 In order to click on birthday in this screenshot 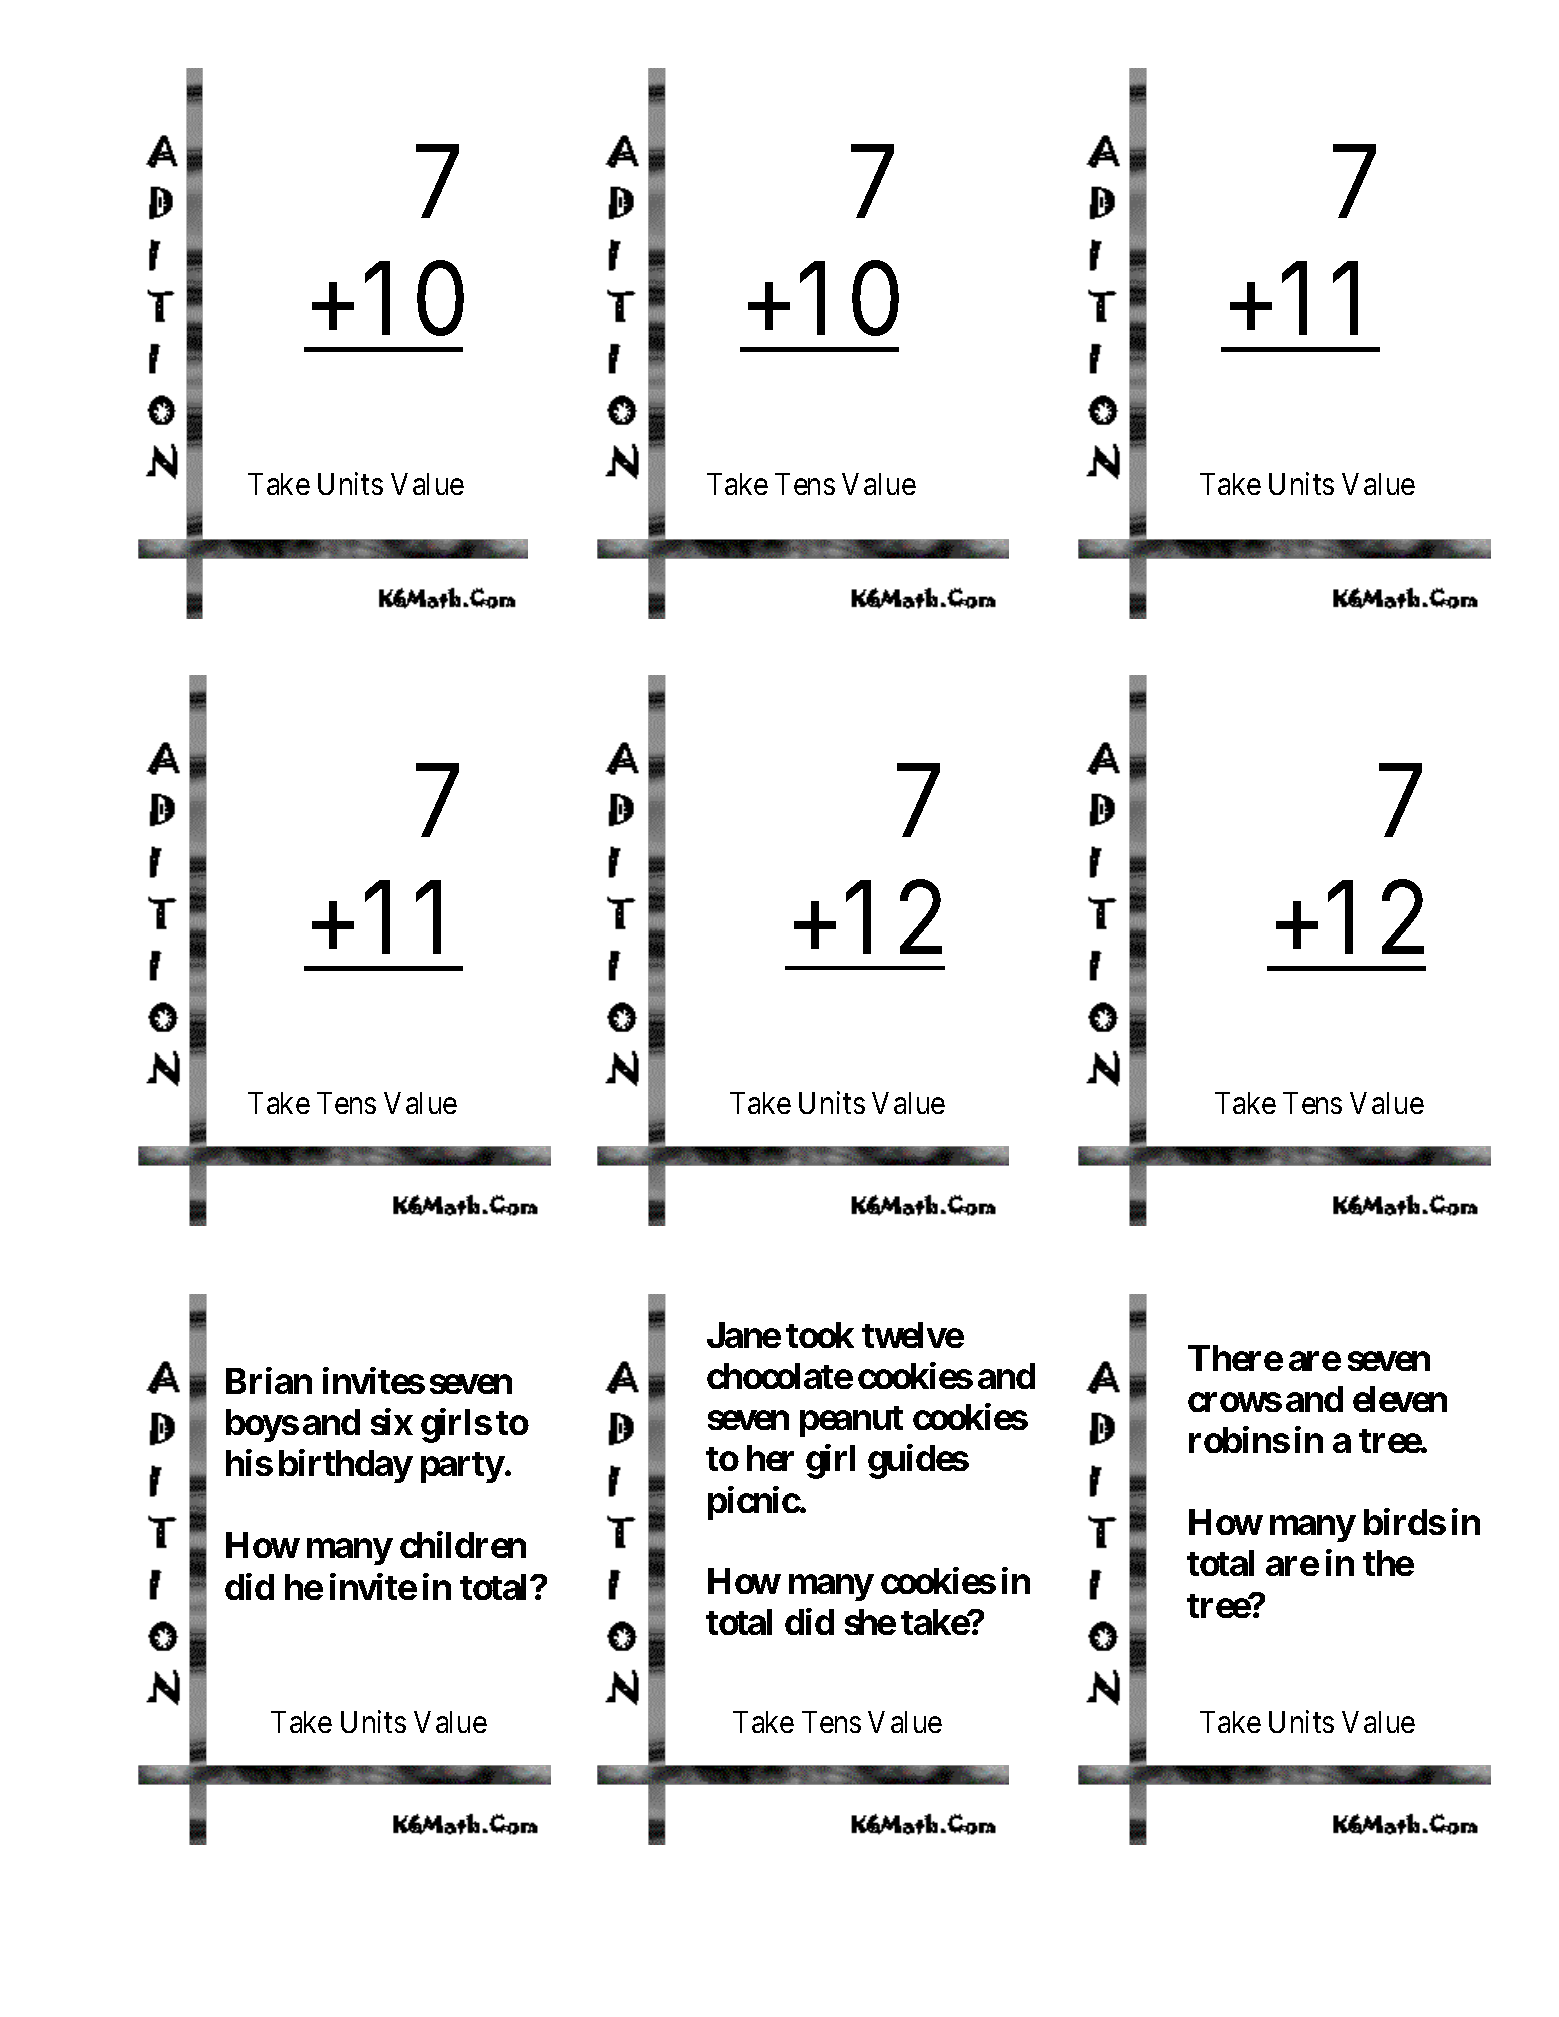, I will do `click(345, 1466)`.
